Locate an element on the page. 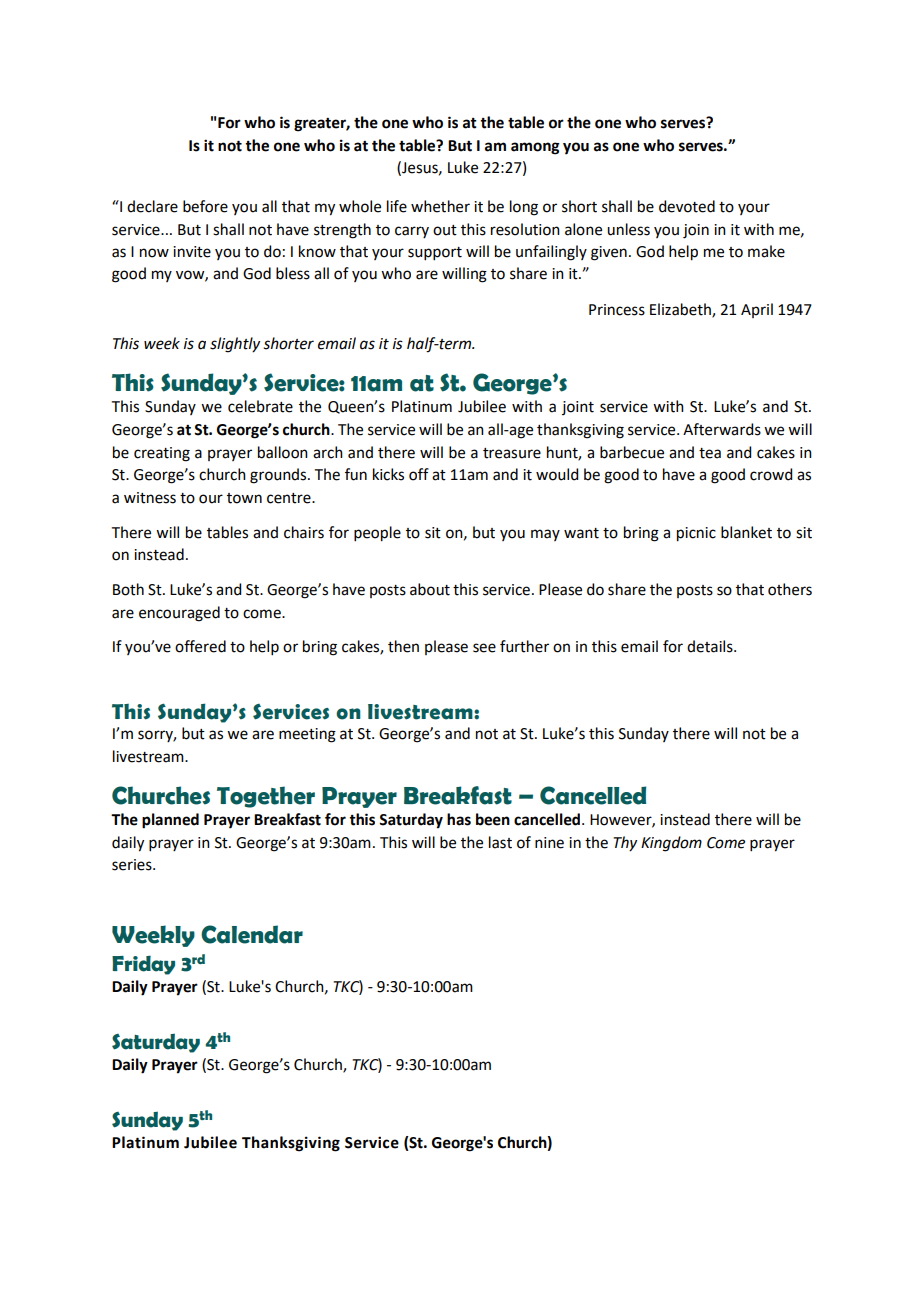 This page has height=1308, width=924. last is located at coordinates (500, 842).
